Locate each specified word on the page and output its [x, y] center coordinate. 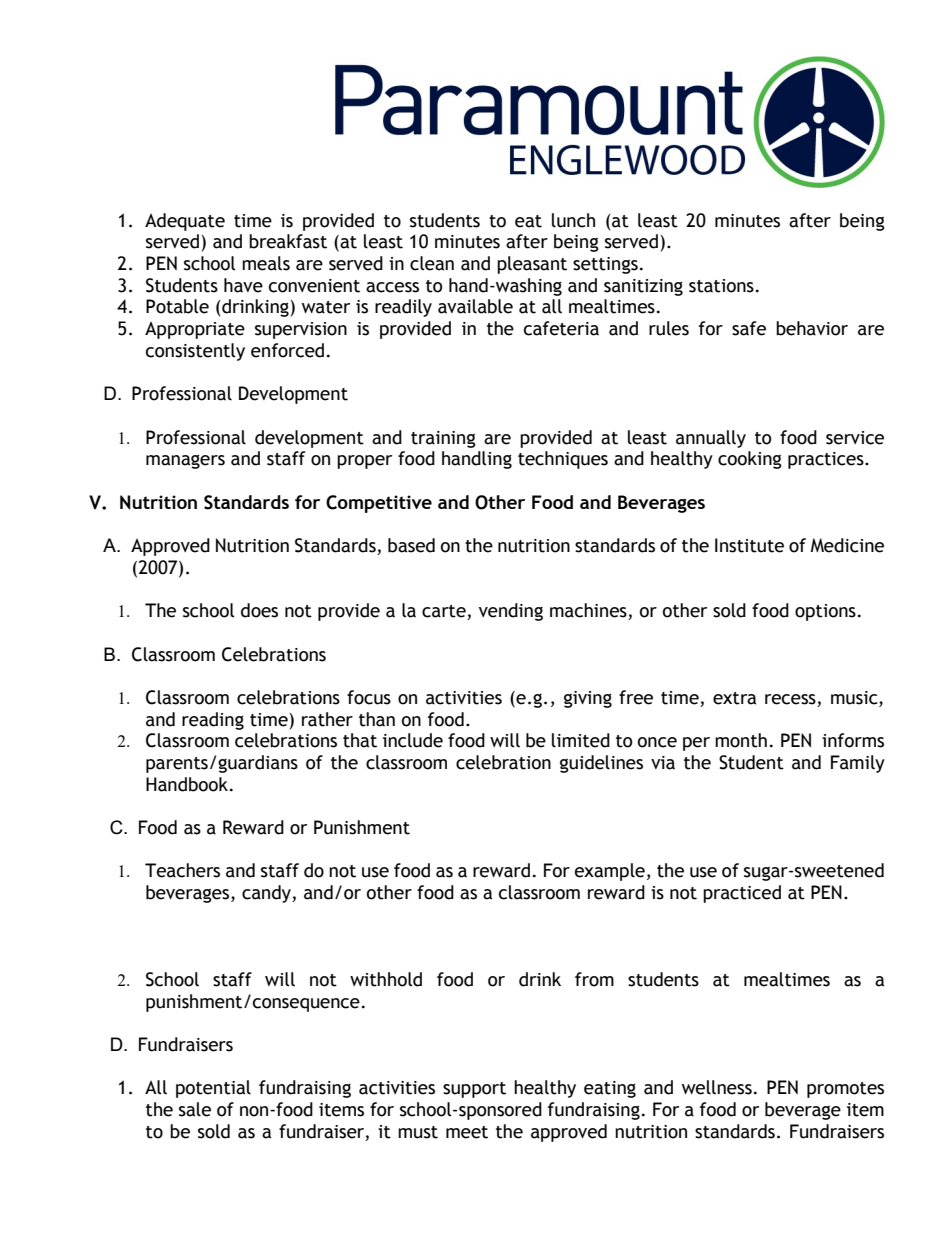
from [594, 979]
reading [213, 721]
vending [511, 612]
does [259, 610]
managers [185, 462]
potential [213, 1089]
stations [721, 286]
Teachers [182, 870]
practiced [742, 894]
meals [266, 263]
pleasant [532, 265]
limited [581, 740]
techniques [563, 460]
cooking [750, 460]
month [741, 740]
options [825, 612]
